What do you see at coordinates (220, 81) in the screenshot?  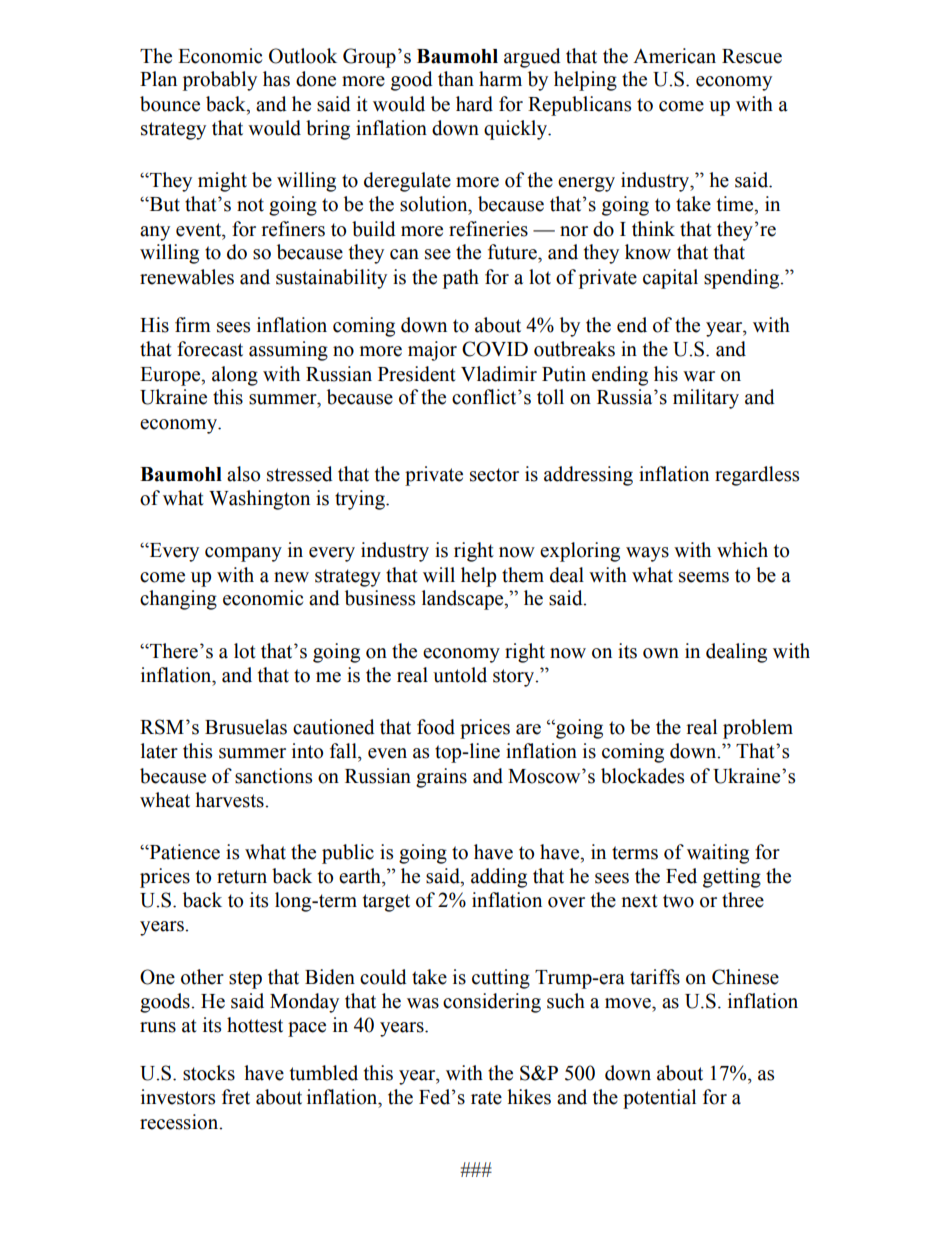 I see `probably` at bounding box center [220, 81].
